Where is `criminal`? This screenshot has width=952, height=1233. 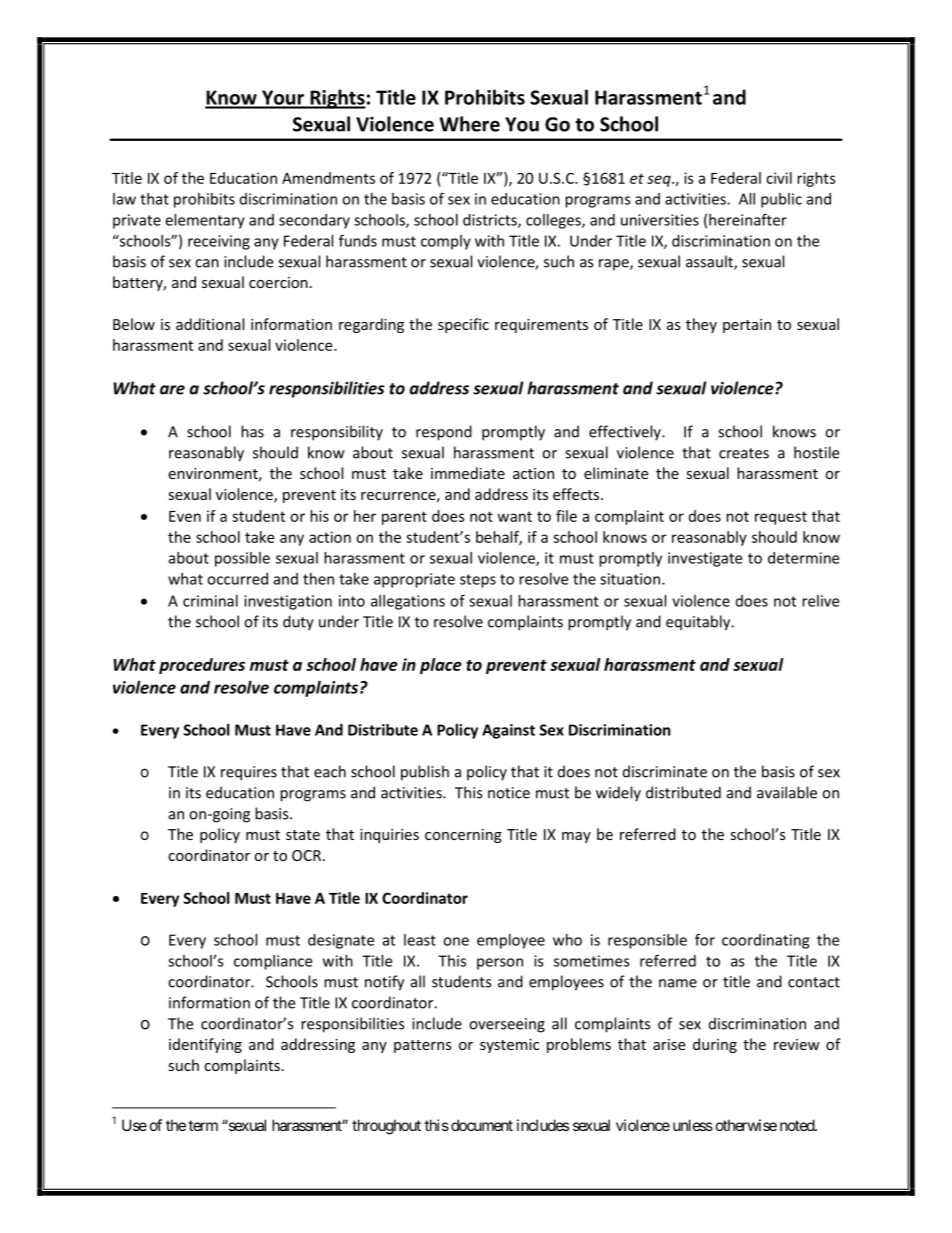
criminal is located at coordinates (210, 601).
